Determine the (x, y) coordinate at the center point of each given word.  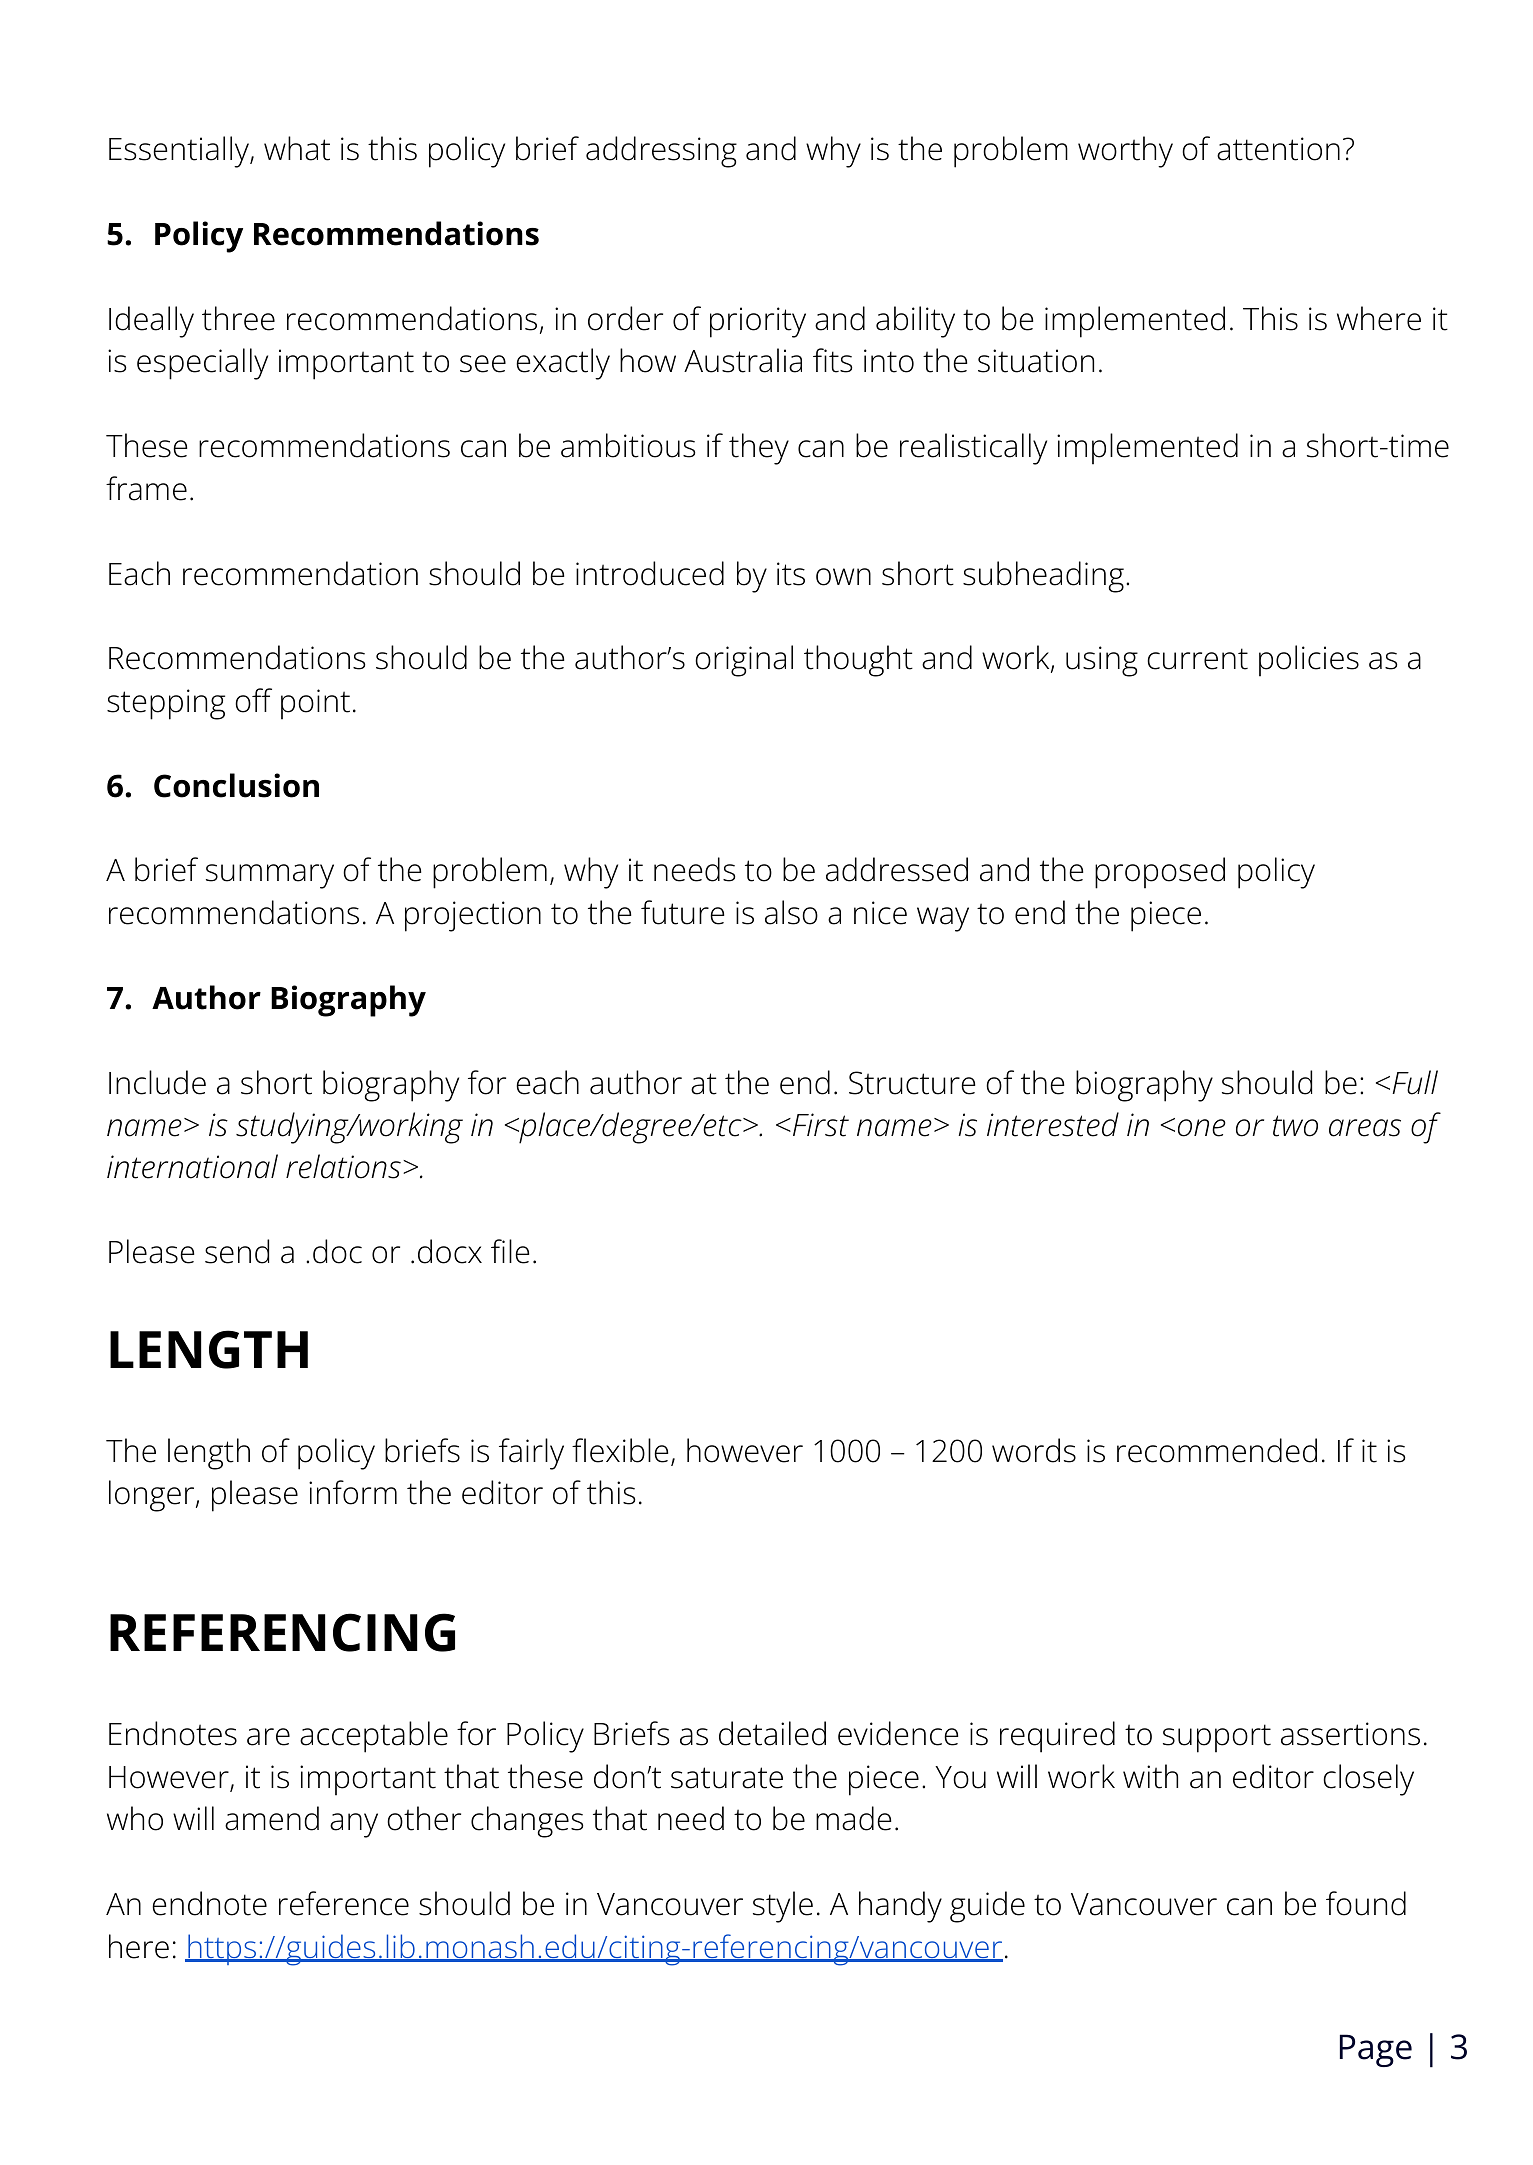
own (843, 577)
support (1217, 1738)
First (819, 1125)
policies (1309, 661)
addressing (661, 152)
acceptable (374, 1737)
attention (1278, 149)
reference (344, 1903)
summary (270, 876)
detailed (772, 1733)
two (1295, 1126)
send (237, 1251)
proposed (1160, 873)
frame (146, 488)
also (791, 912)
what (297, 148)
